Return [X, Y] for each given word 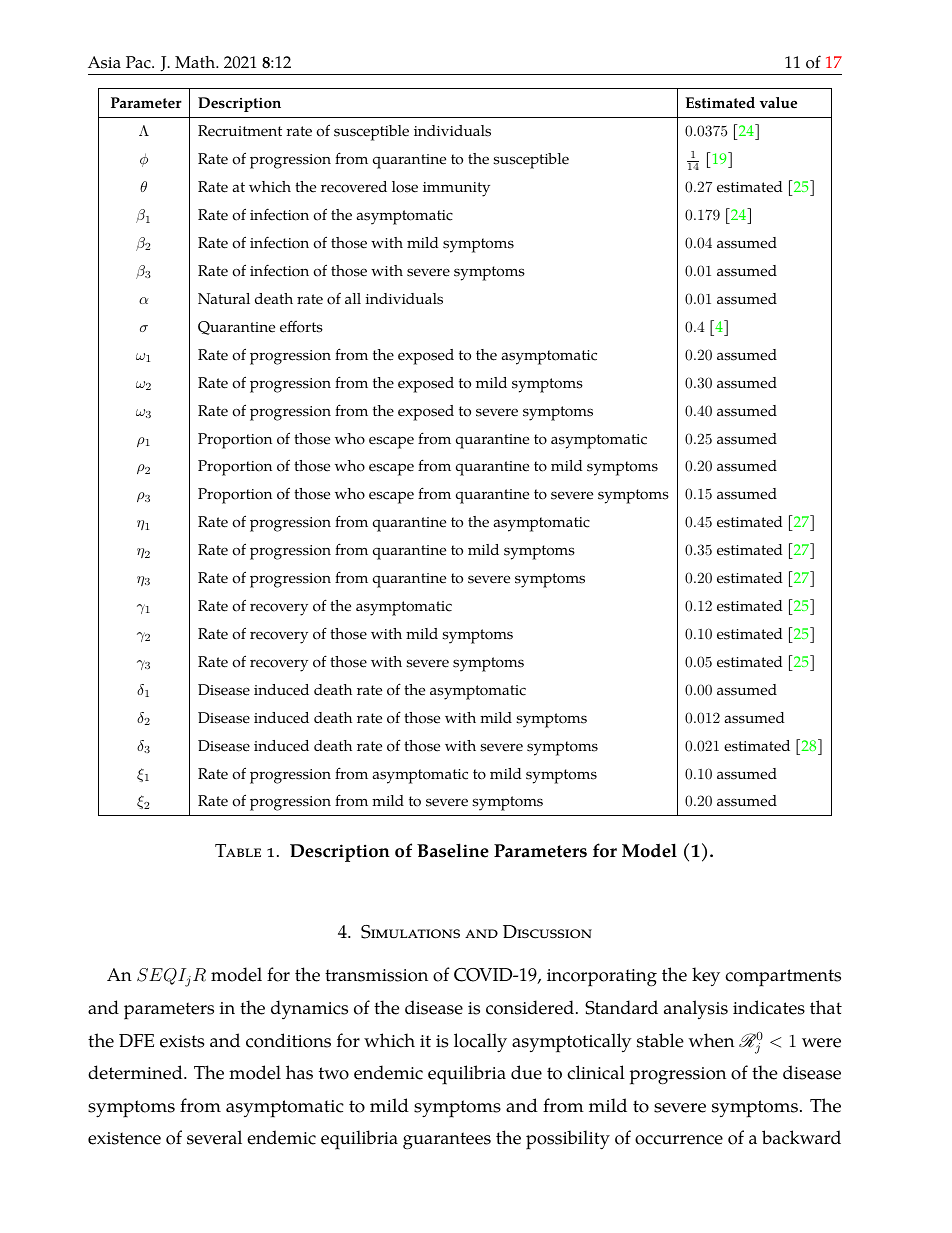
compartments [783, 978]
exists [182, 1041]
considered [530, 1007]
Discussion [547, 932]
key [706, 976]
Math [196, 62]
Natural [224, 299]
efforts [301, 326]
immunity [456, 189]
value [778, 103]
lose [405, 187]
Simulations [410, 932]
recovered [354, 187]
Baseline [453, 850]
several [214, 1137]
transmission [376, 975]
